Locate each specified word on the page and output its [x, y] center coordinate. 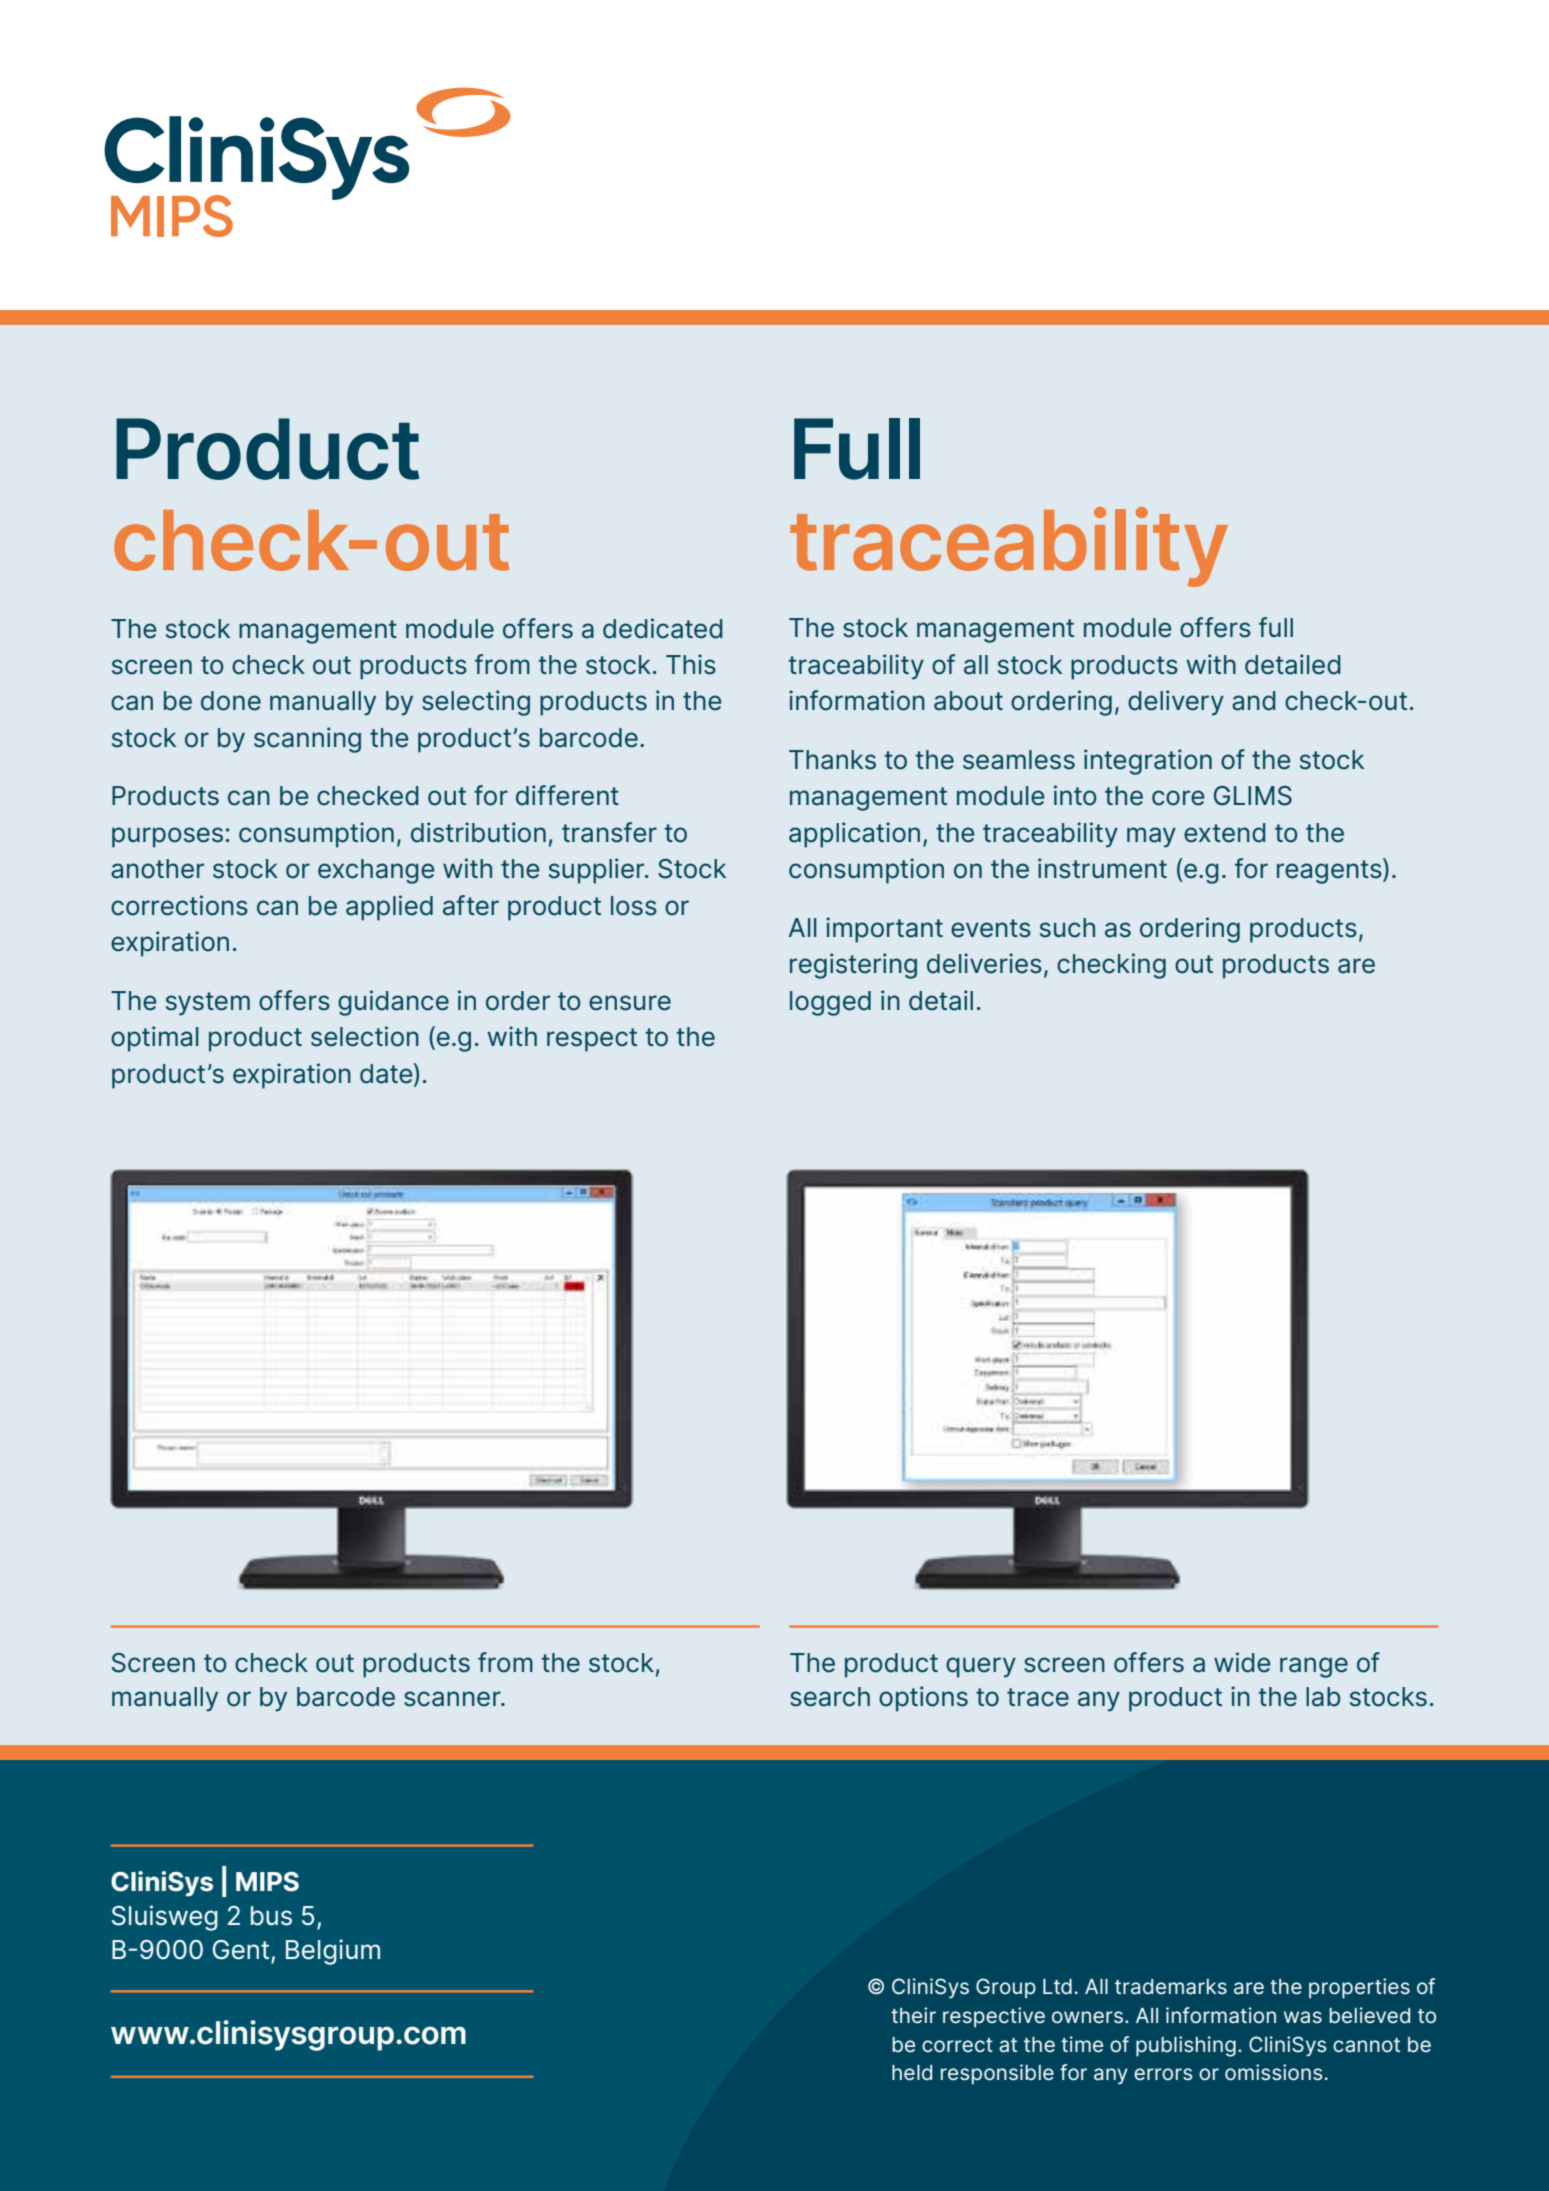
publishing [1186, 2046]
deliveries [984, 963]
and [1254, 701]
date [387, 1073]
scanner [453, 1699]
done [231, 701]
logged [830, 1003]
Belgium [333, 1952]
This [691, 664]
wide [1242, 1662]
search [830, 1697]
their [913, 2015]
